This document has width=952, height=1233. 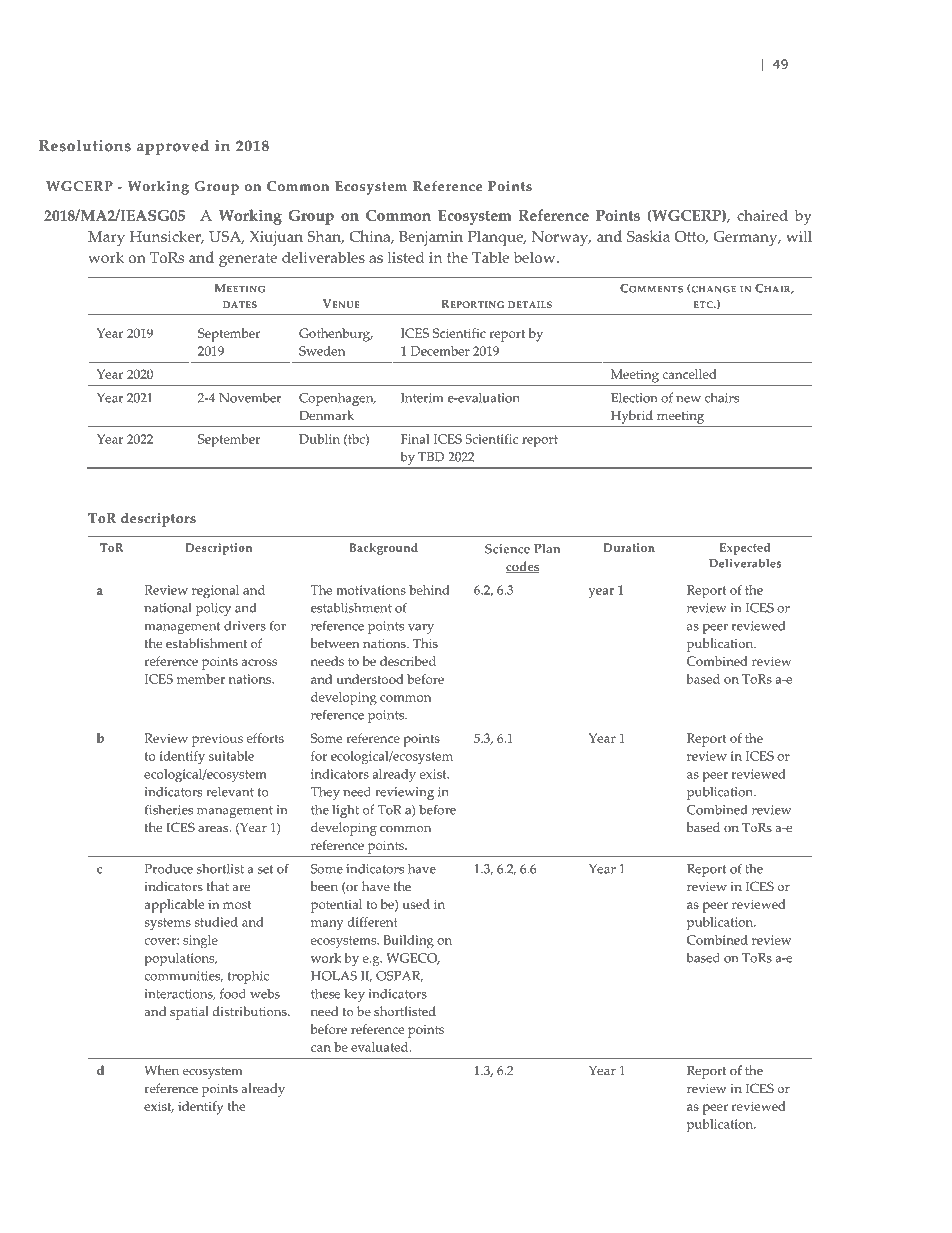 I want to click on approved, so click(x=173, y=147).
